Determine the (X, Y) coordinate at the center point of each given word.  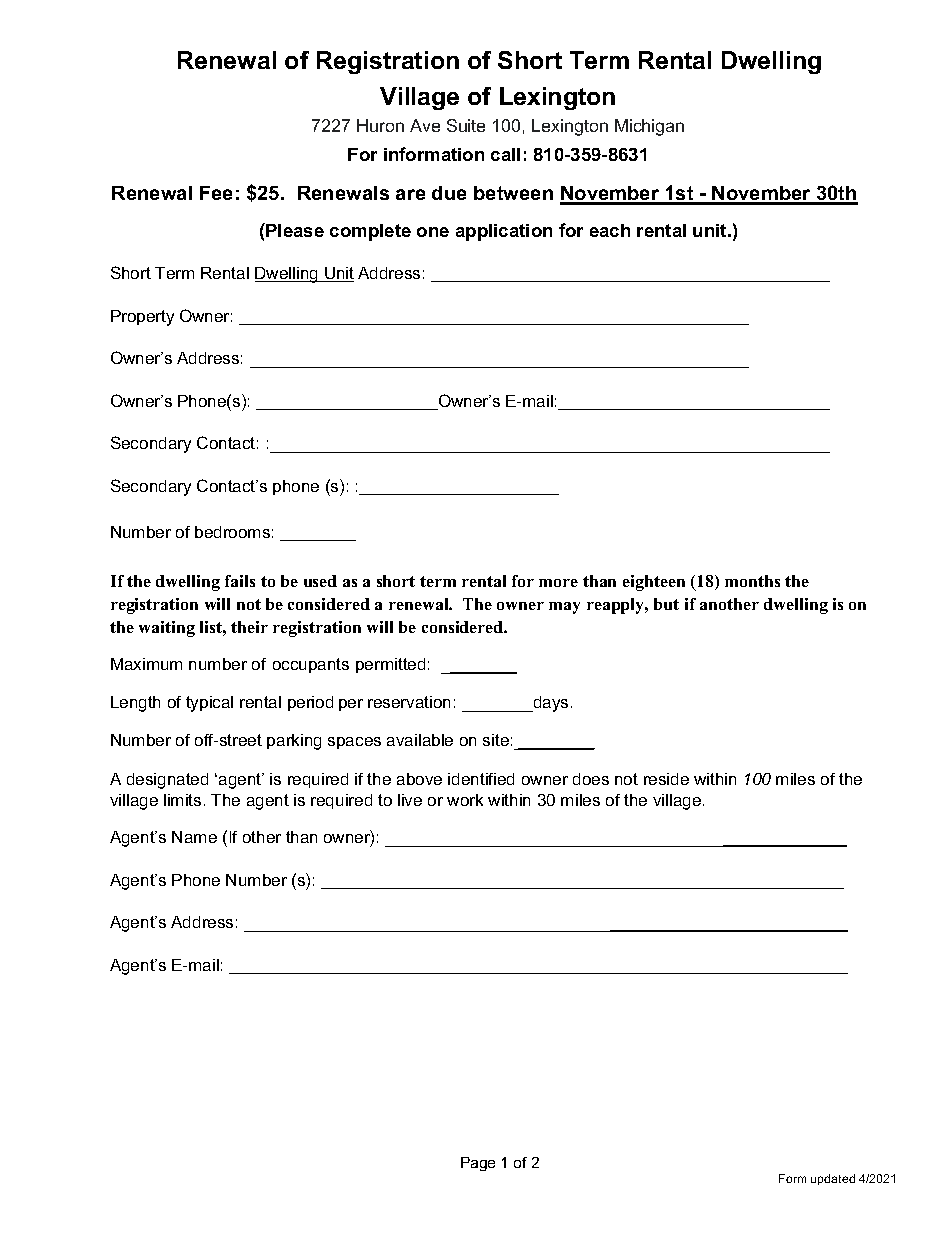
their (249, 627)
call (505, 154)
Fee (216, 193)
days (549, 704)
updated (833, 1179)
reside (666, 779)
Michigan (649, 127)
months (752, 581)
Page (478, 1164)
